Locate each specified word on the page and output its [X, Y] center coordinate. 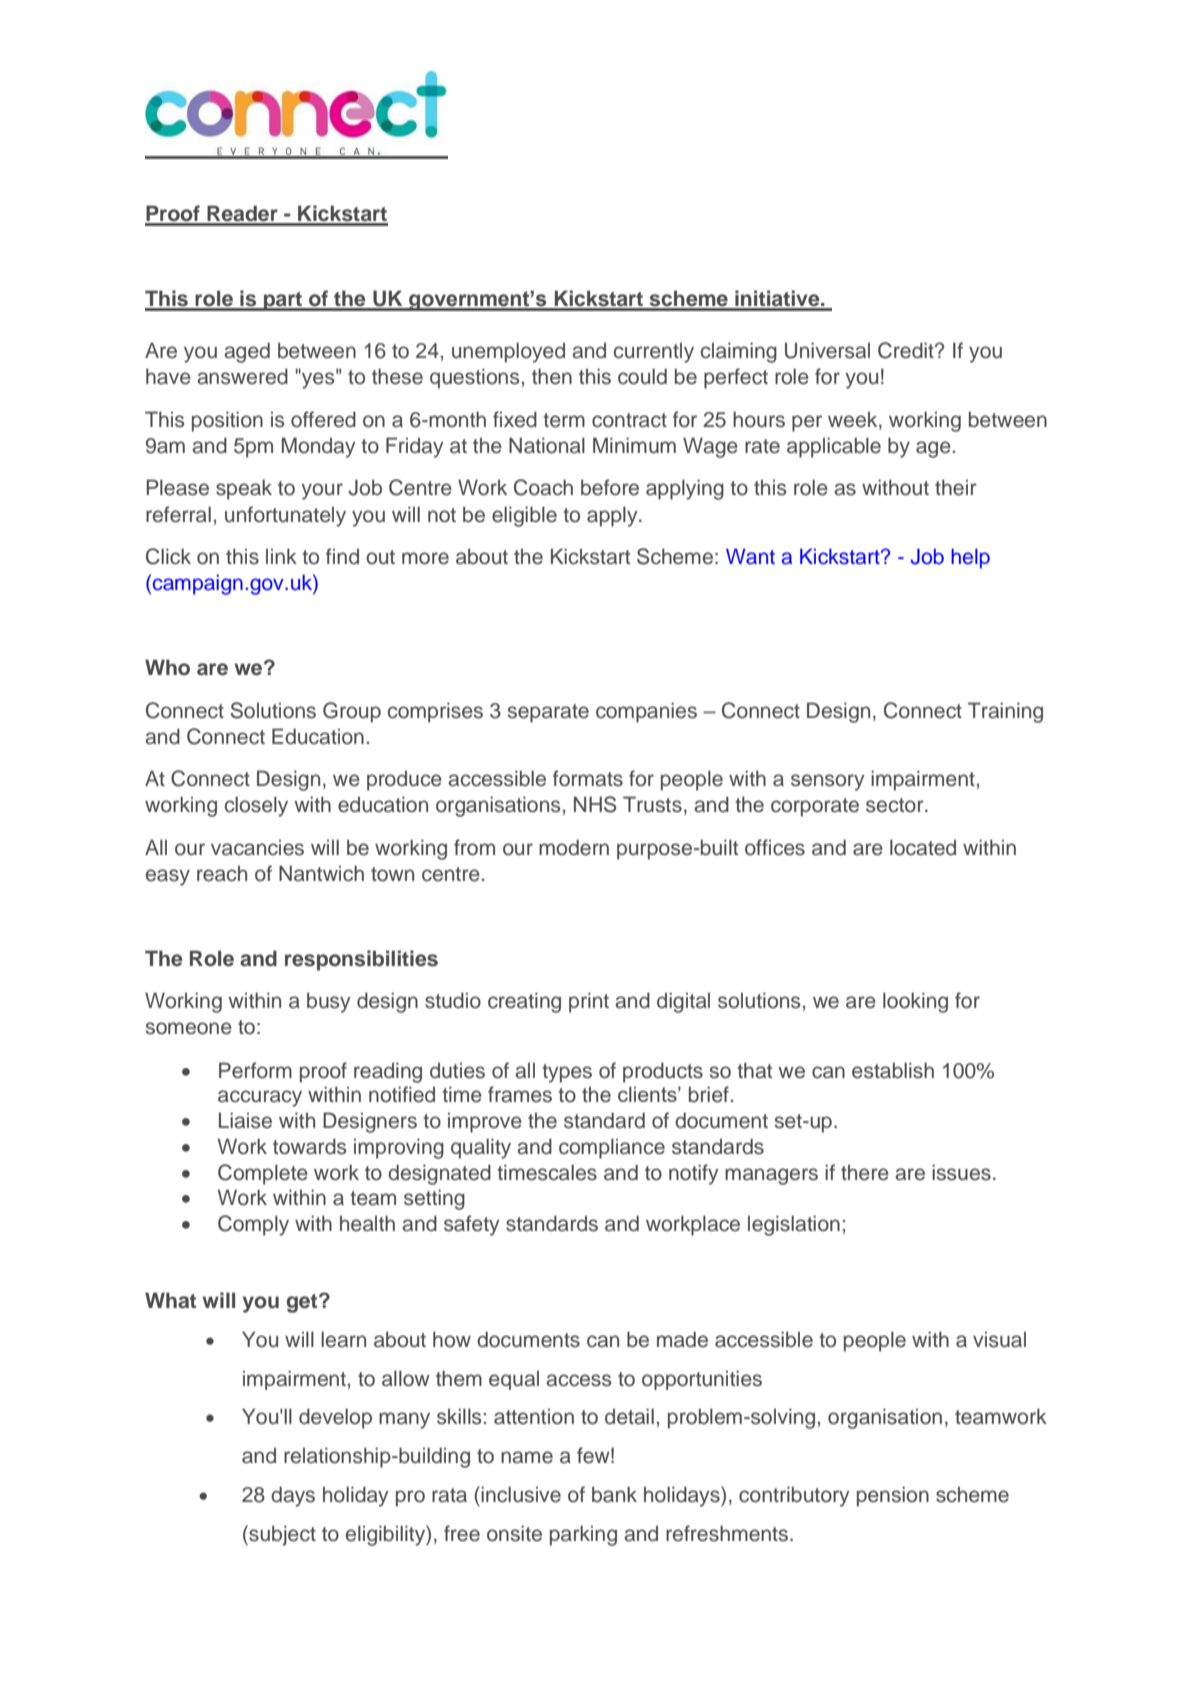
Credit [907, 350]
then [552, 376]
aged [247, 352]
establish [893, 1070]
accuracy [260, 1098]
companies [646, 712]
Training [1005, 712]
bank [614, 1494]
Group [352, 712]
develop [335, 1418]
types [567, 1073]
